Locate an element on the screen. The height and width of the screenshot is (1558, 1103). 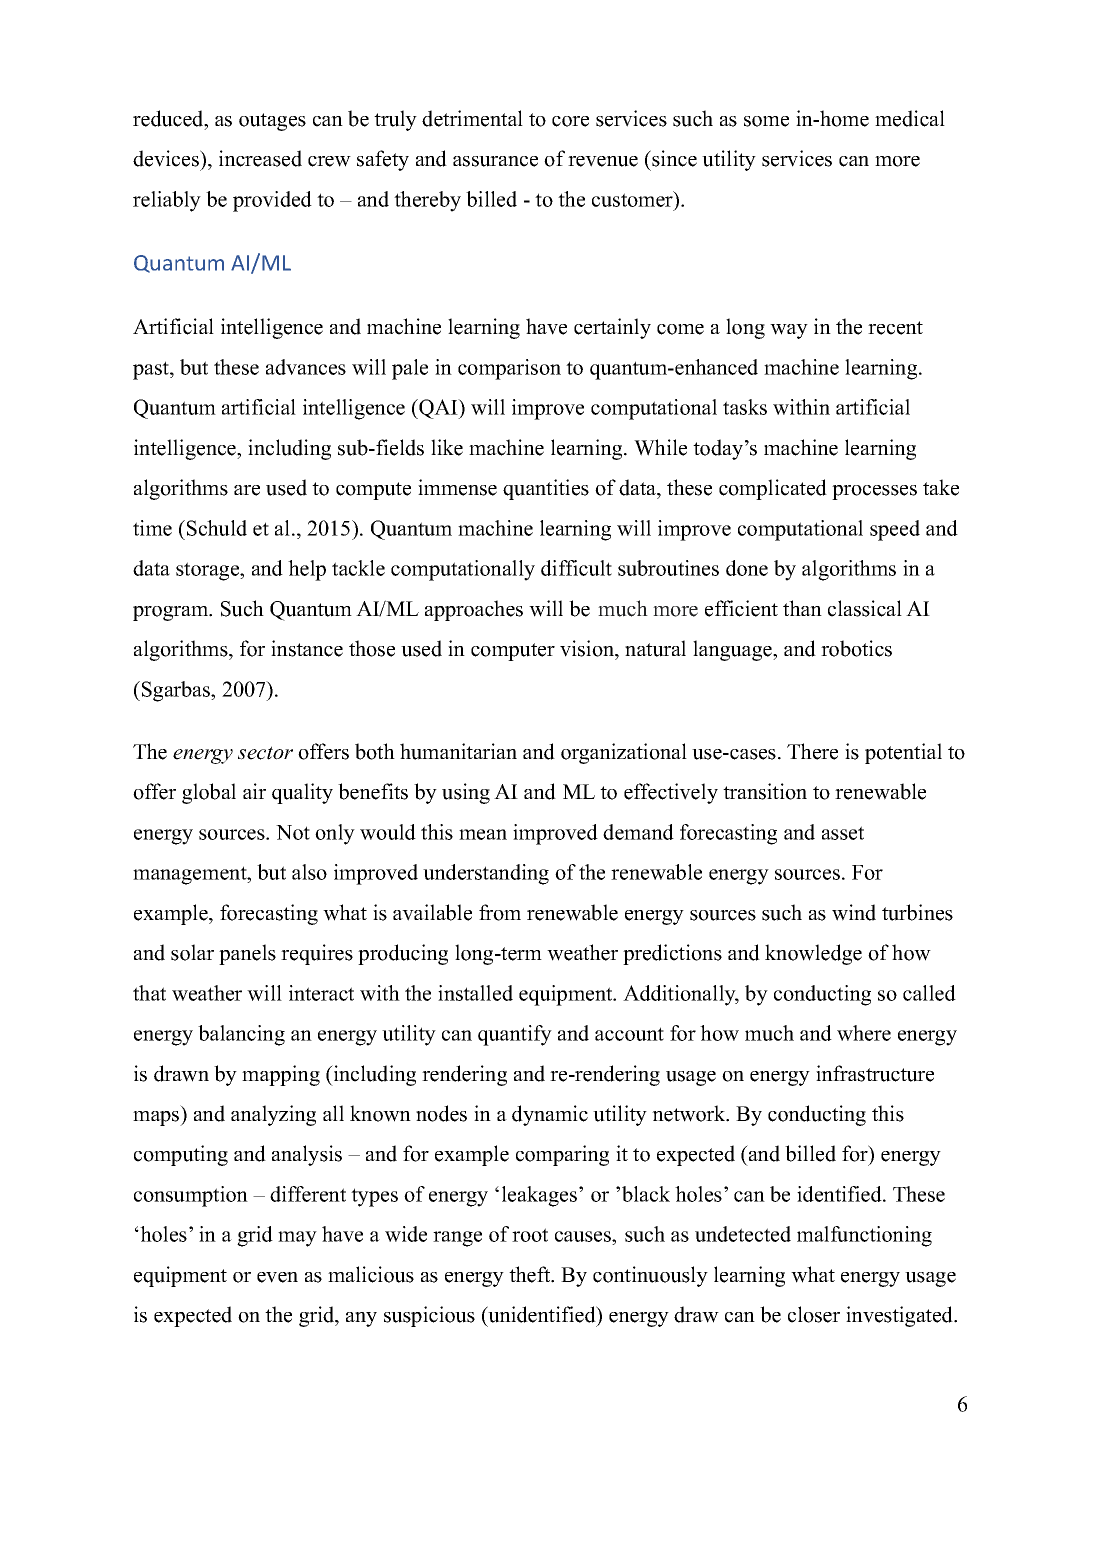
increased is located at coordinates (260, 158).
